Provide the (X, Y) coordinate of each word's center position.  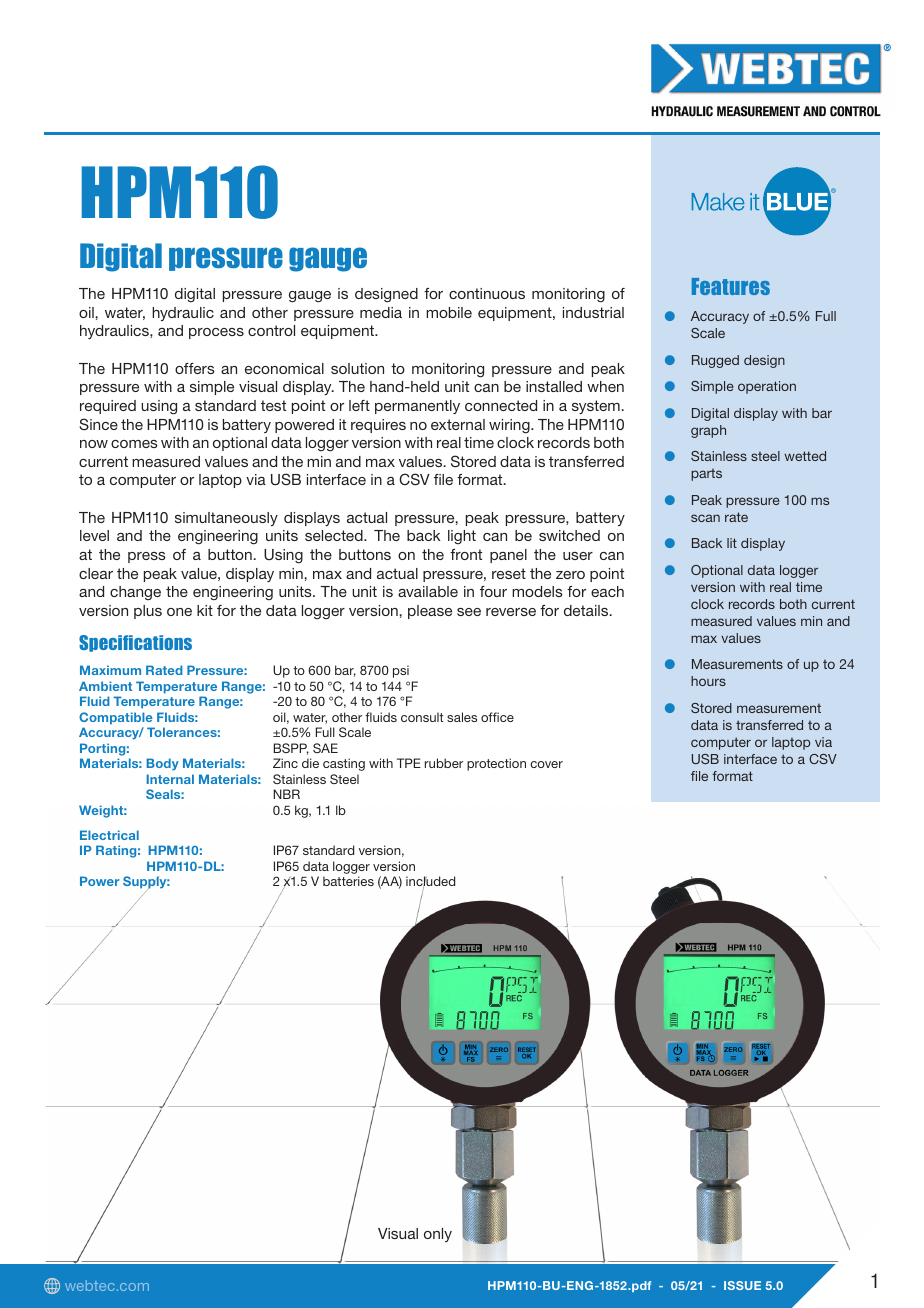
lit (732, 543)
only (438, 1235)
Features (731, 286)
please (430, 612)
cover (546, 764)
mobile (449, 312)
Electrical (109, 835)
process (216, 333)
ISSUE (742, 1285)
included (430, 882)
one (179, 612)
